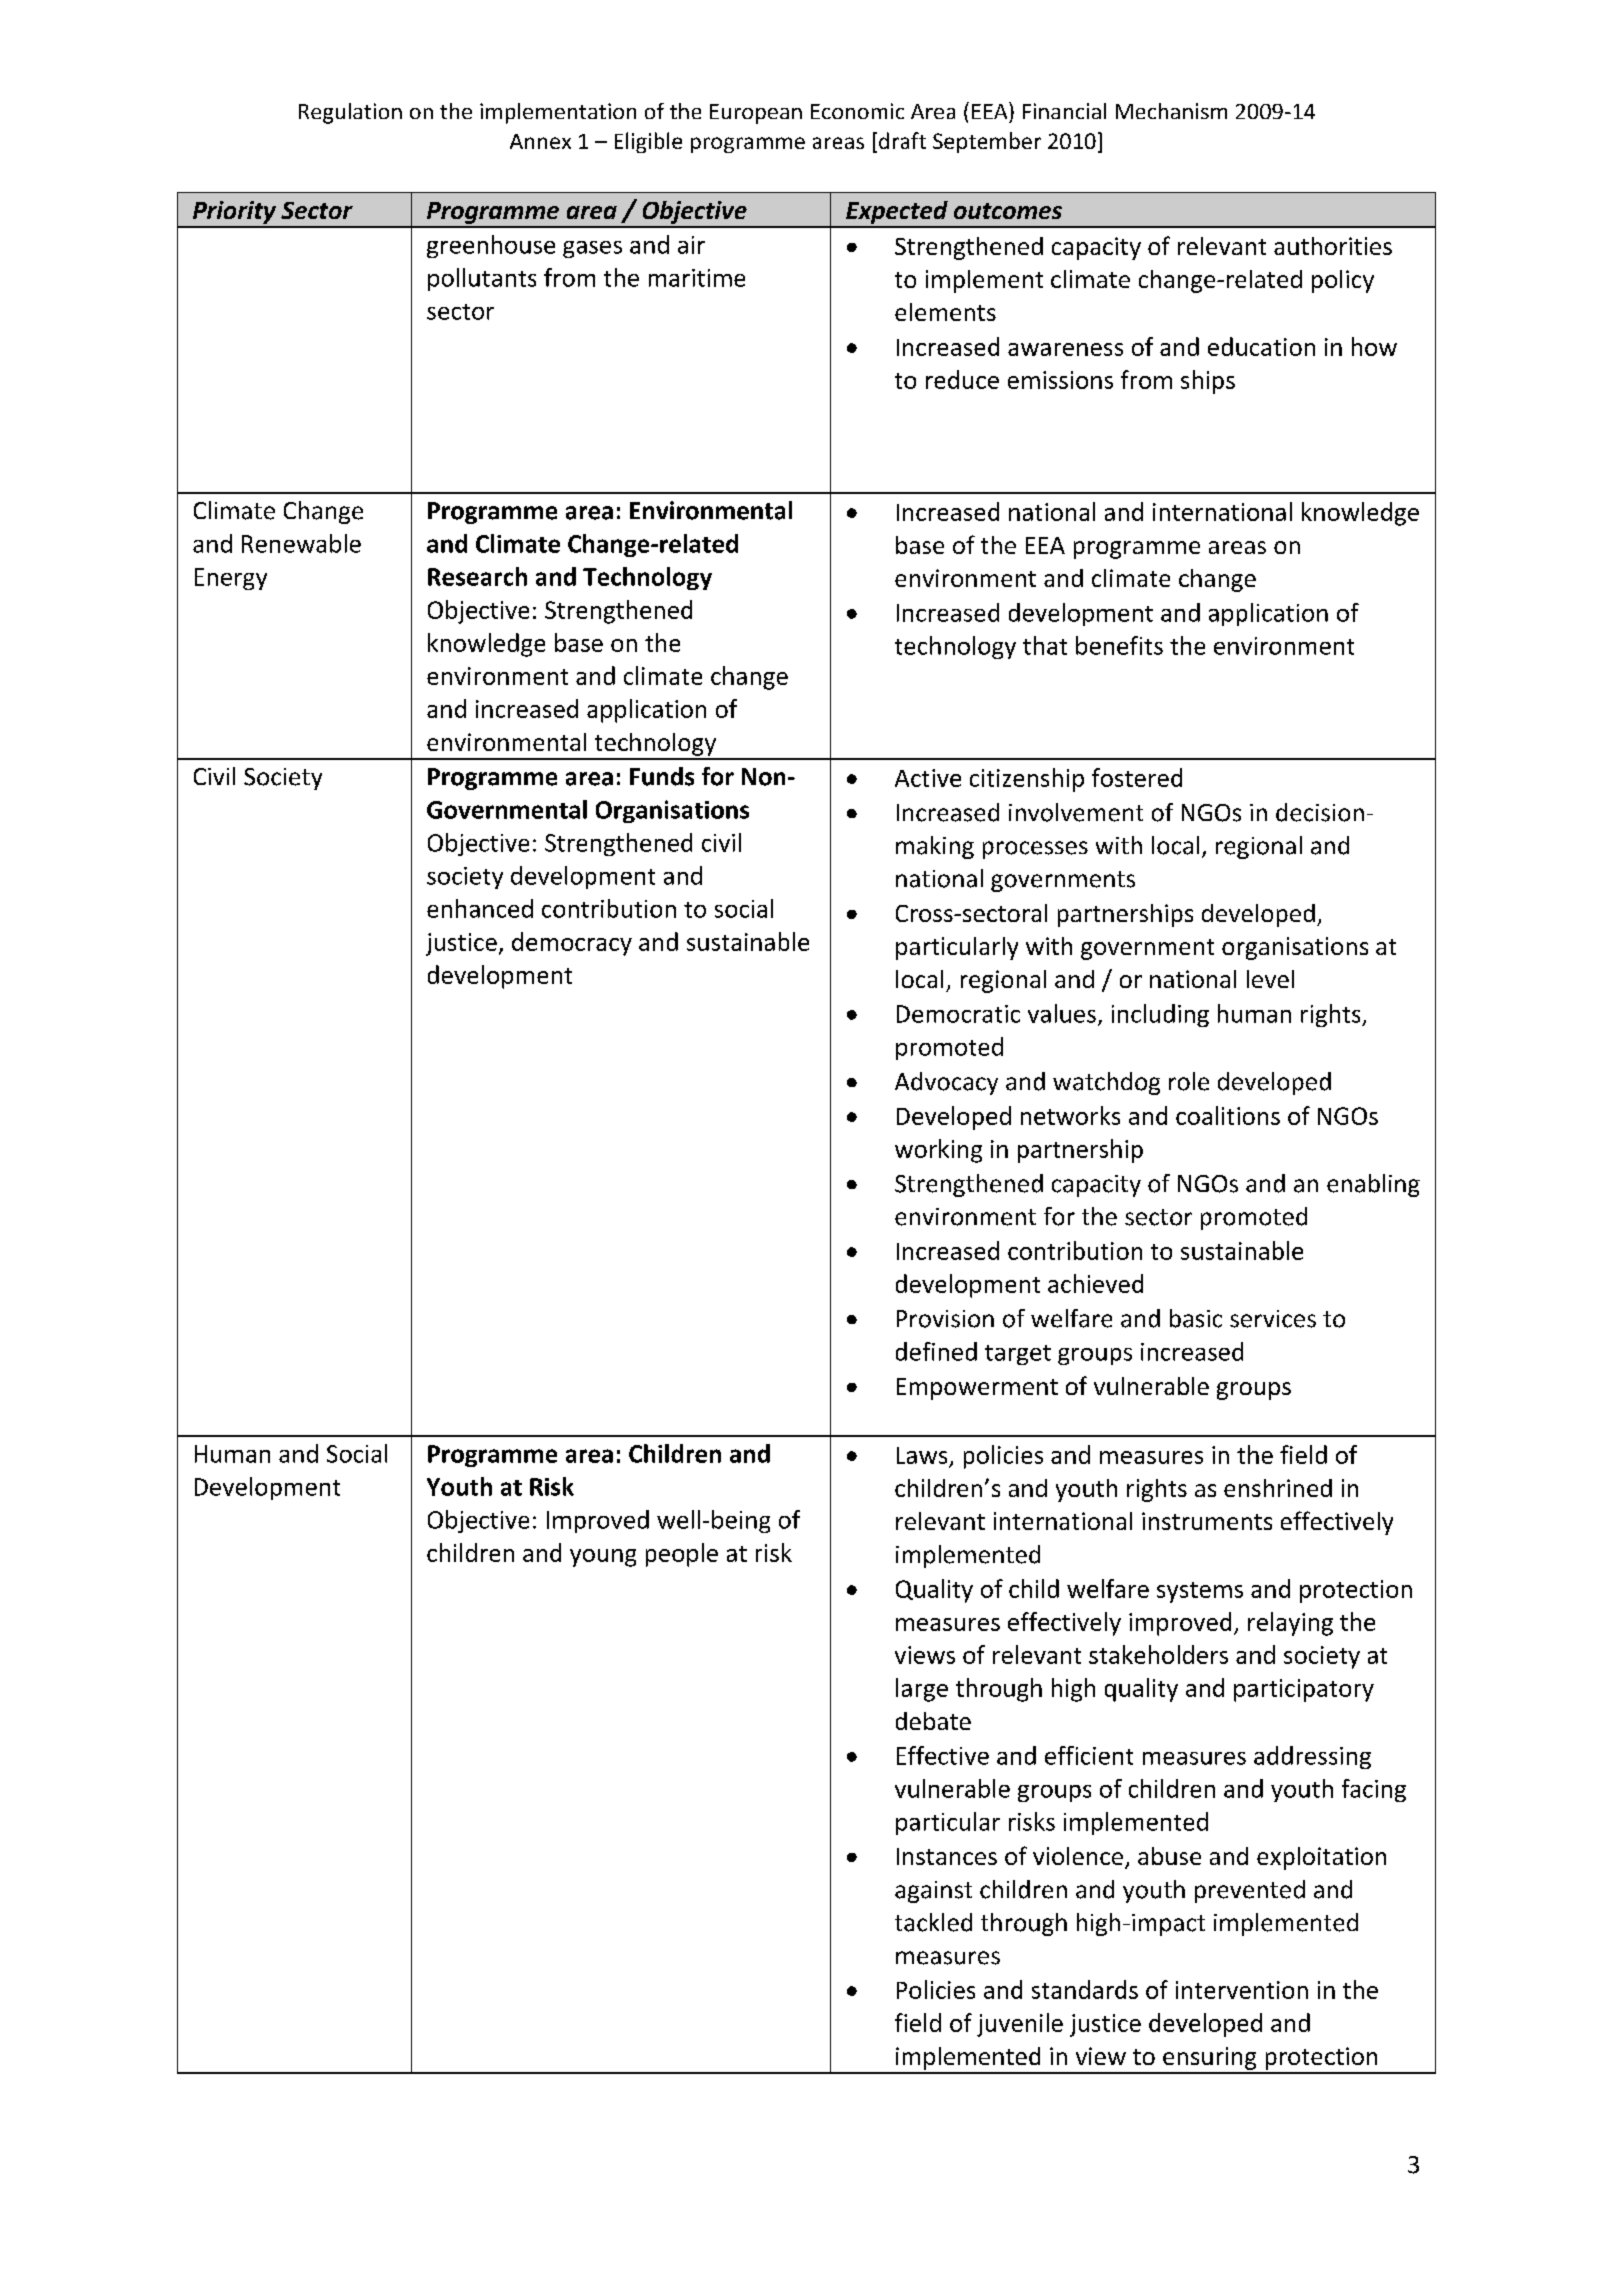 Image resolution: width=1612 pixels, height=2281 pixels. I want to click on Renewable, so click(301, 543).
